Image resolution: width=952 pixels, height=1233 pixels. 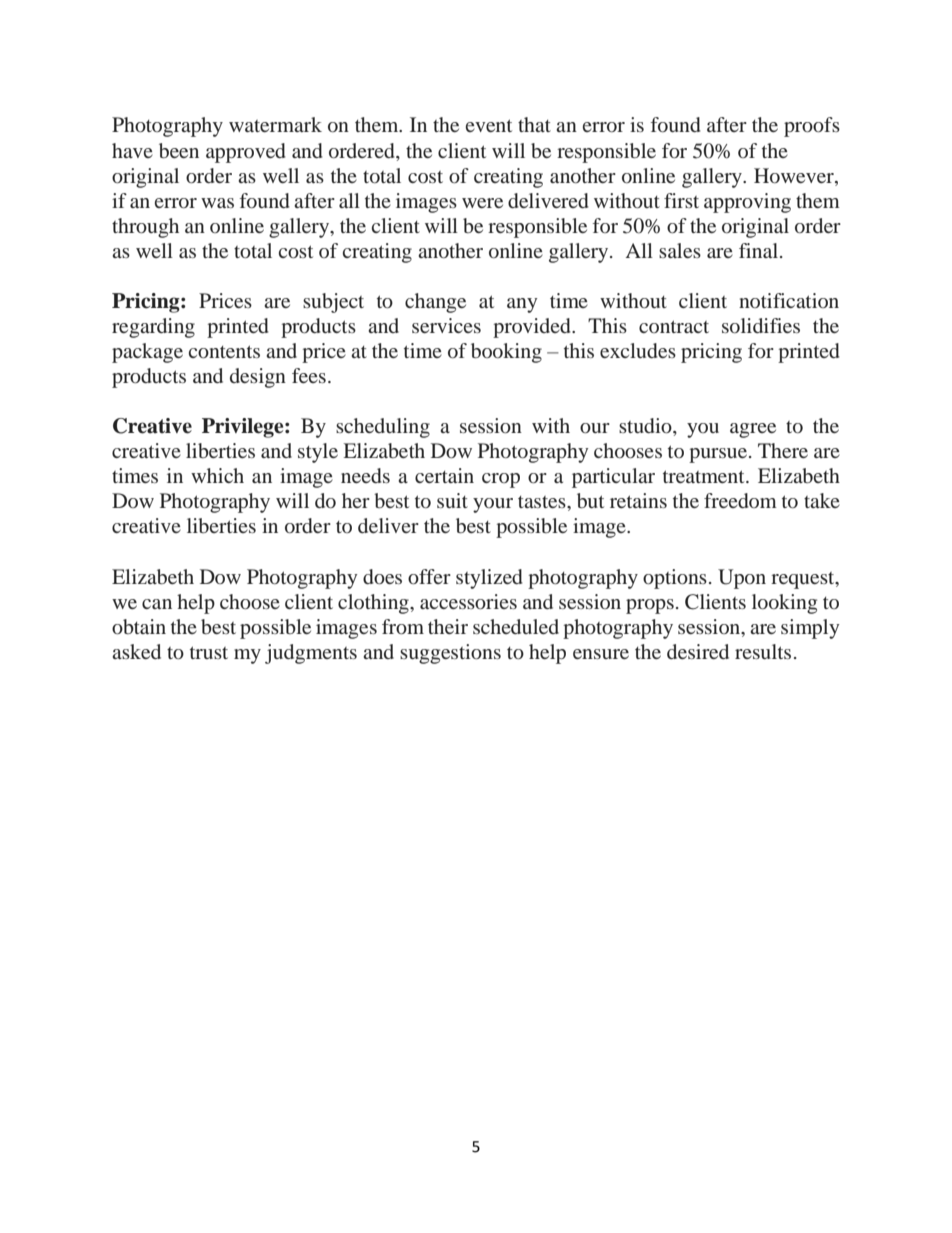 I want to click on their, so click(x=448, y=626).
